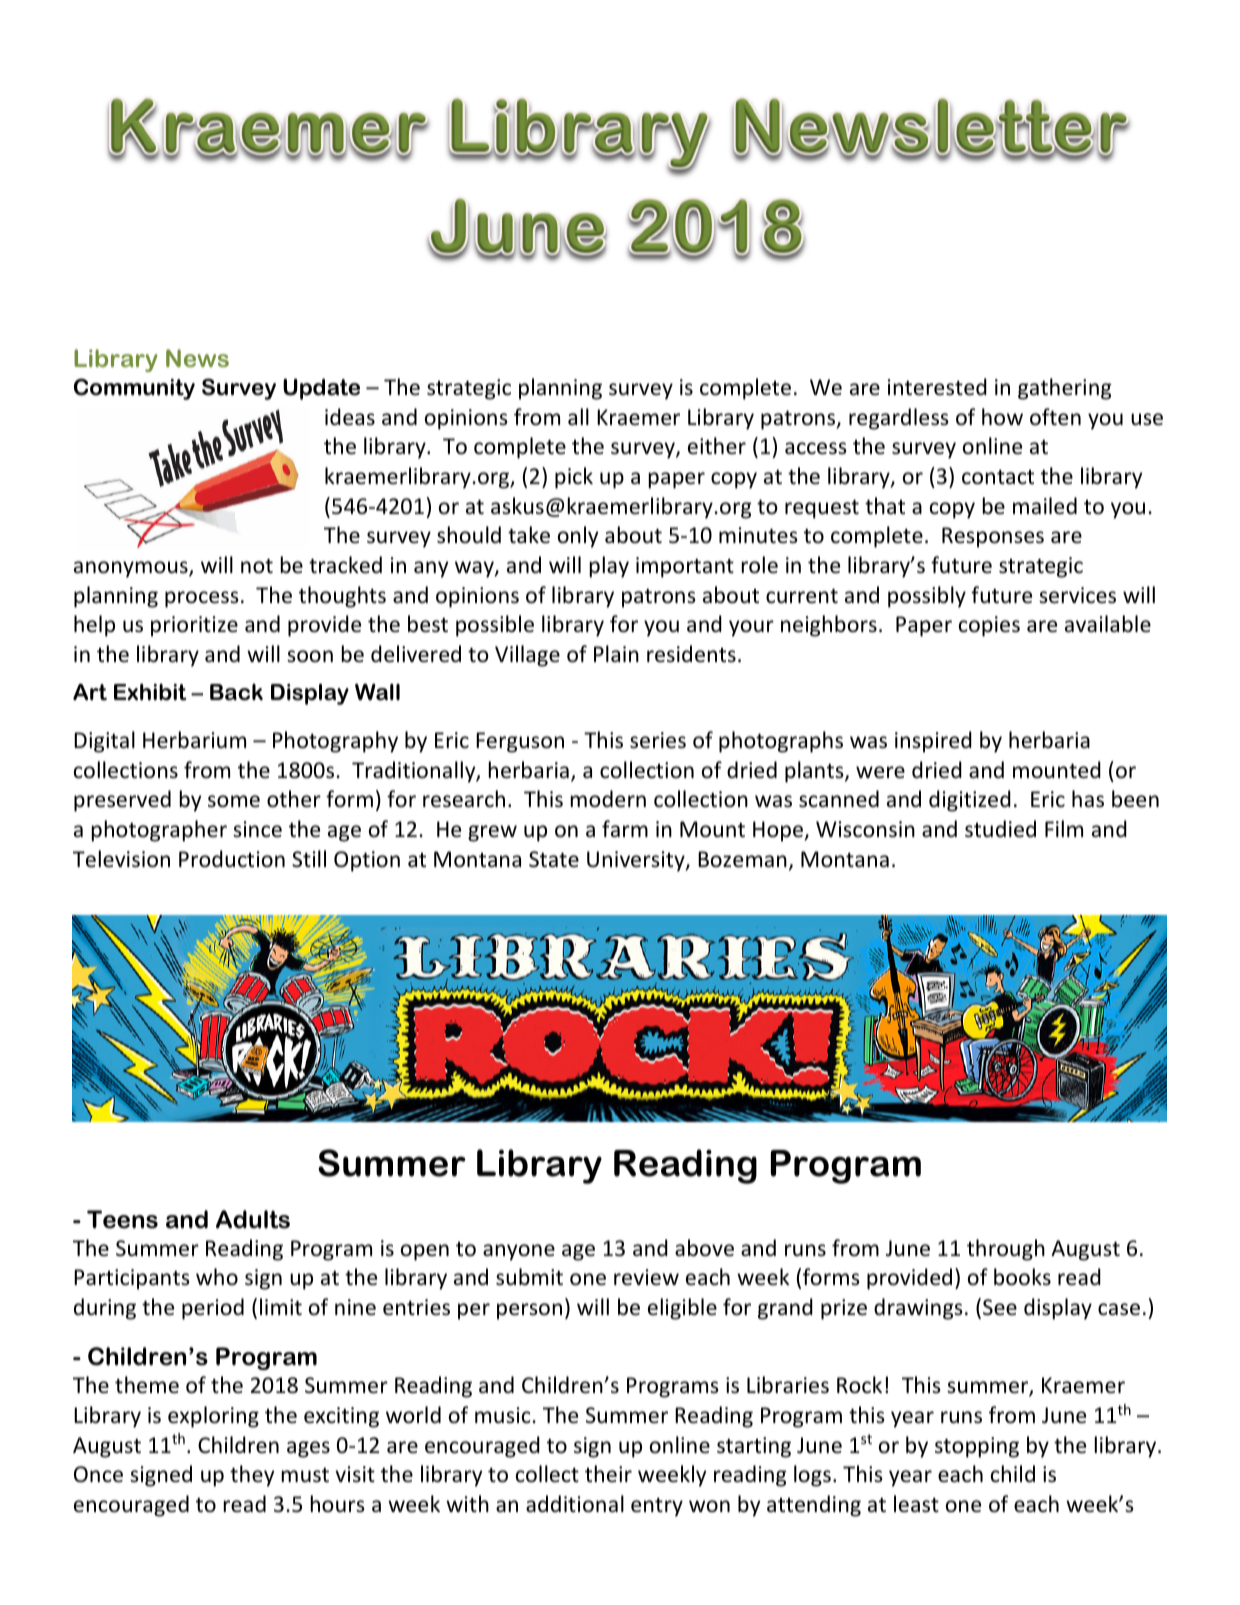 The height and width of the screenshot is (1605, 1240). I want to click on their, so click(608, 1474).
